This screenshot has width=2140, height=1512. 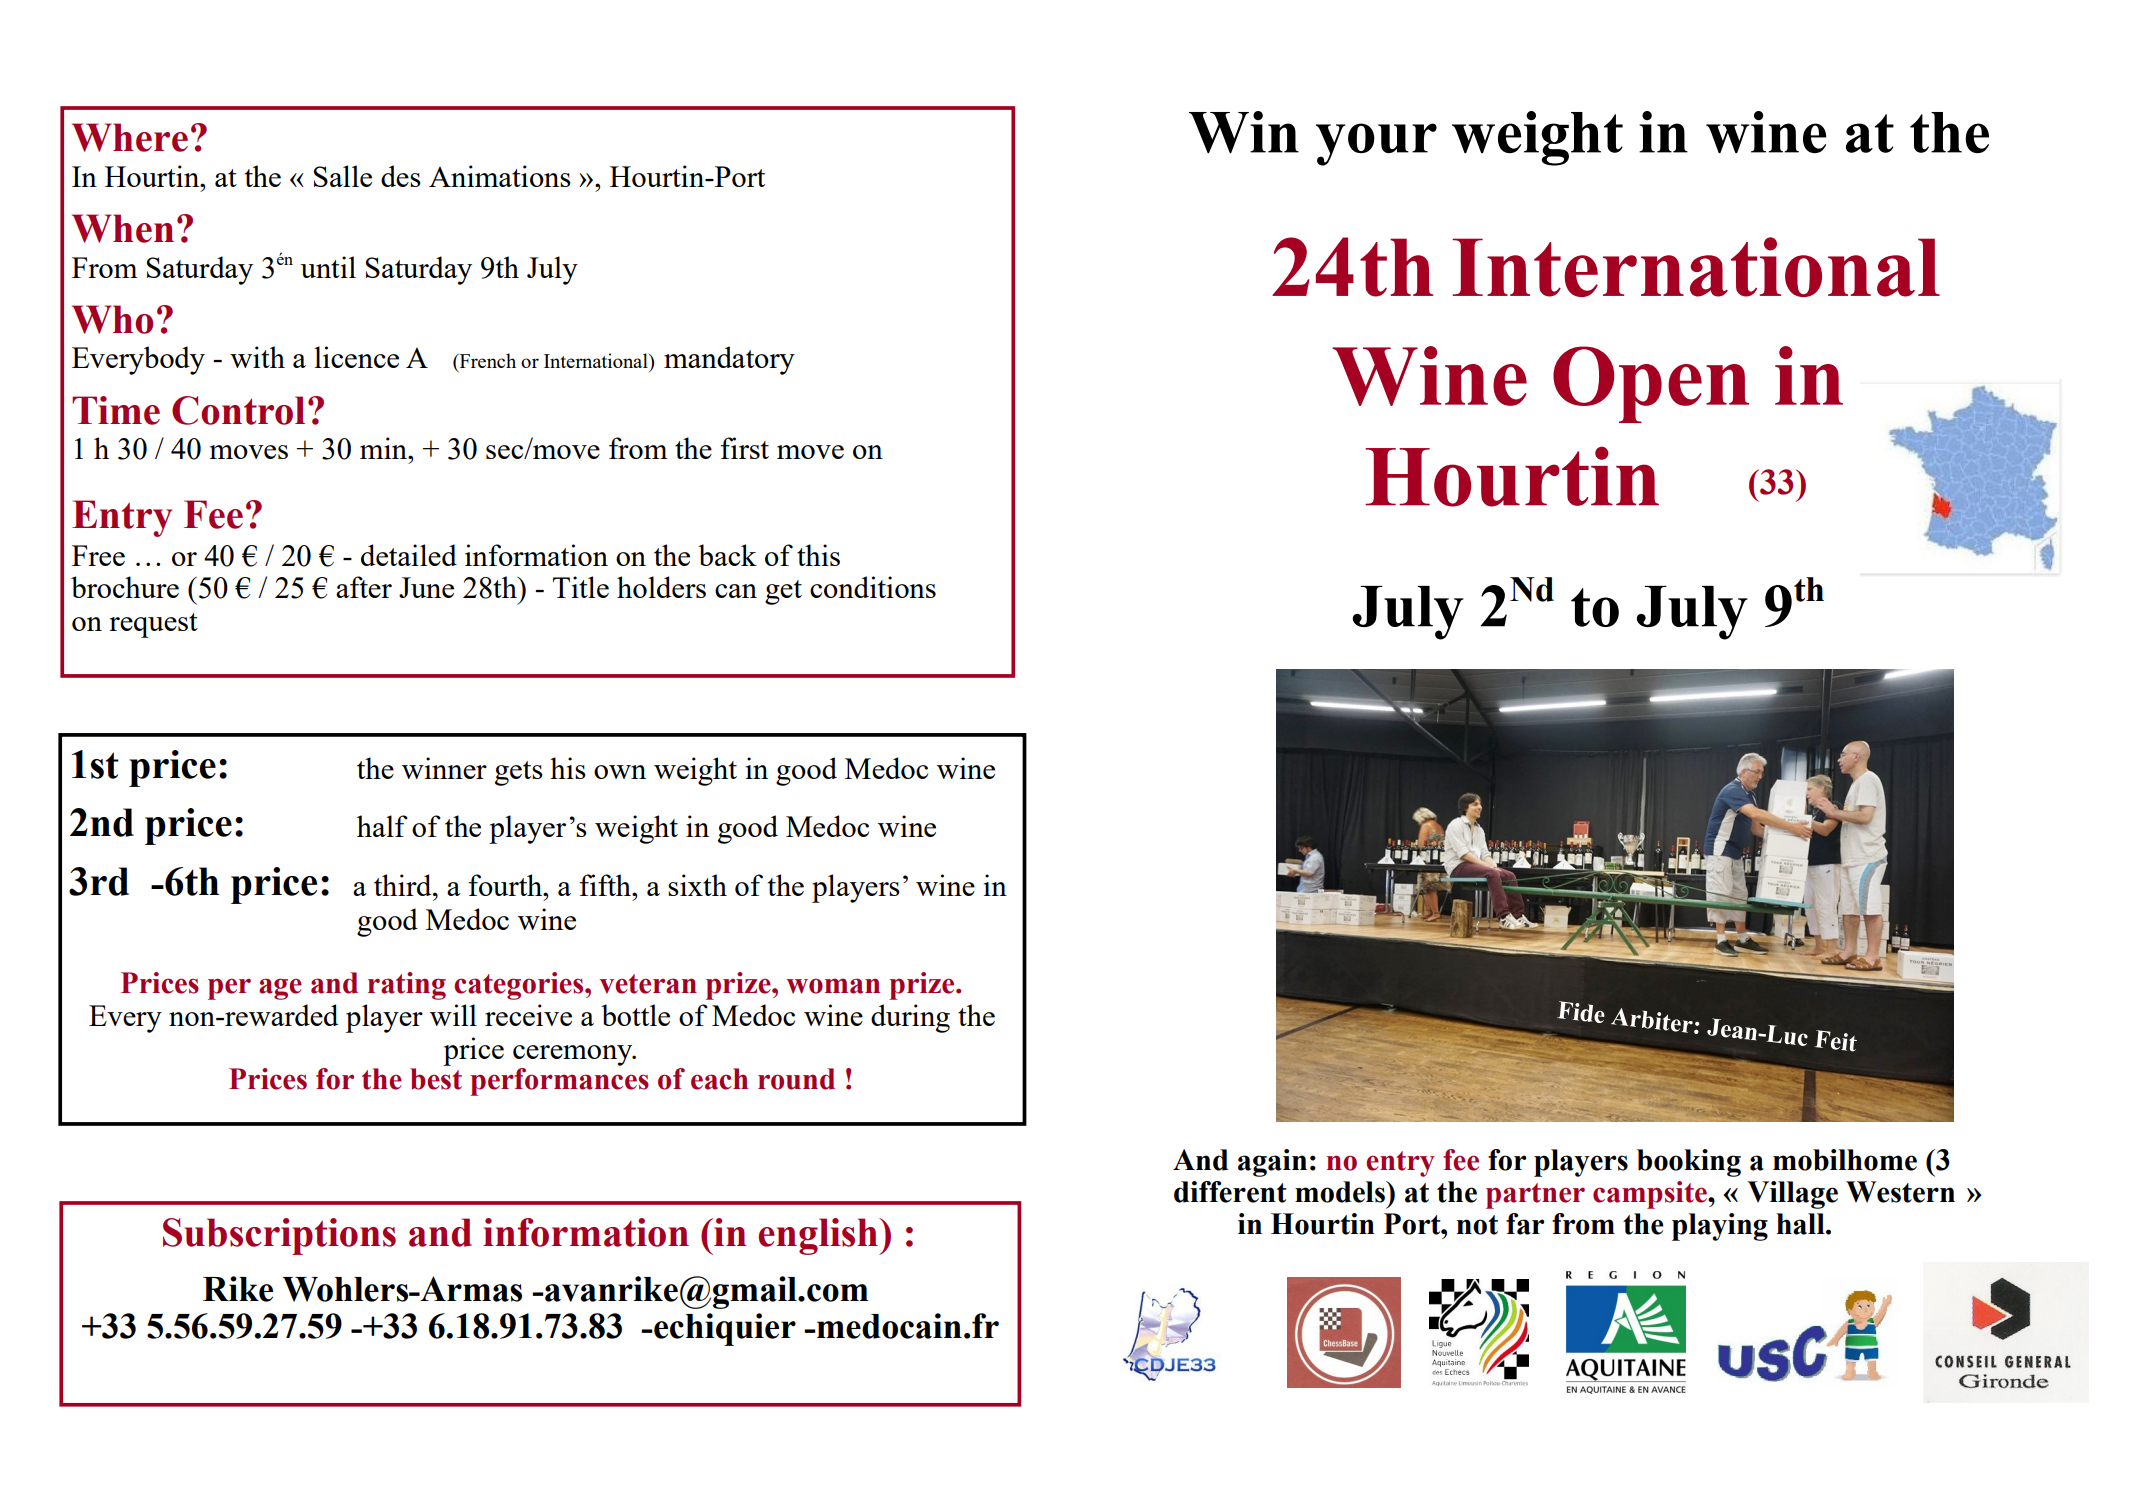 I want to click on campsite, so click(x=1651, y=1195).
